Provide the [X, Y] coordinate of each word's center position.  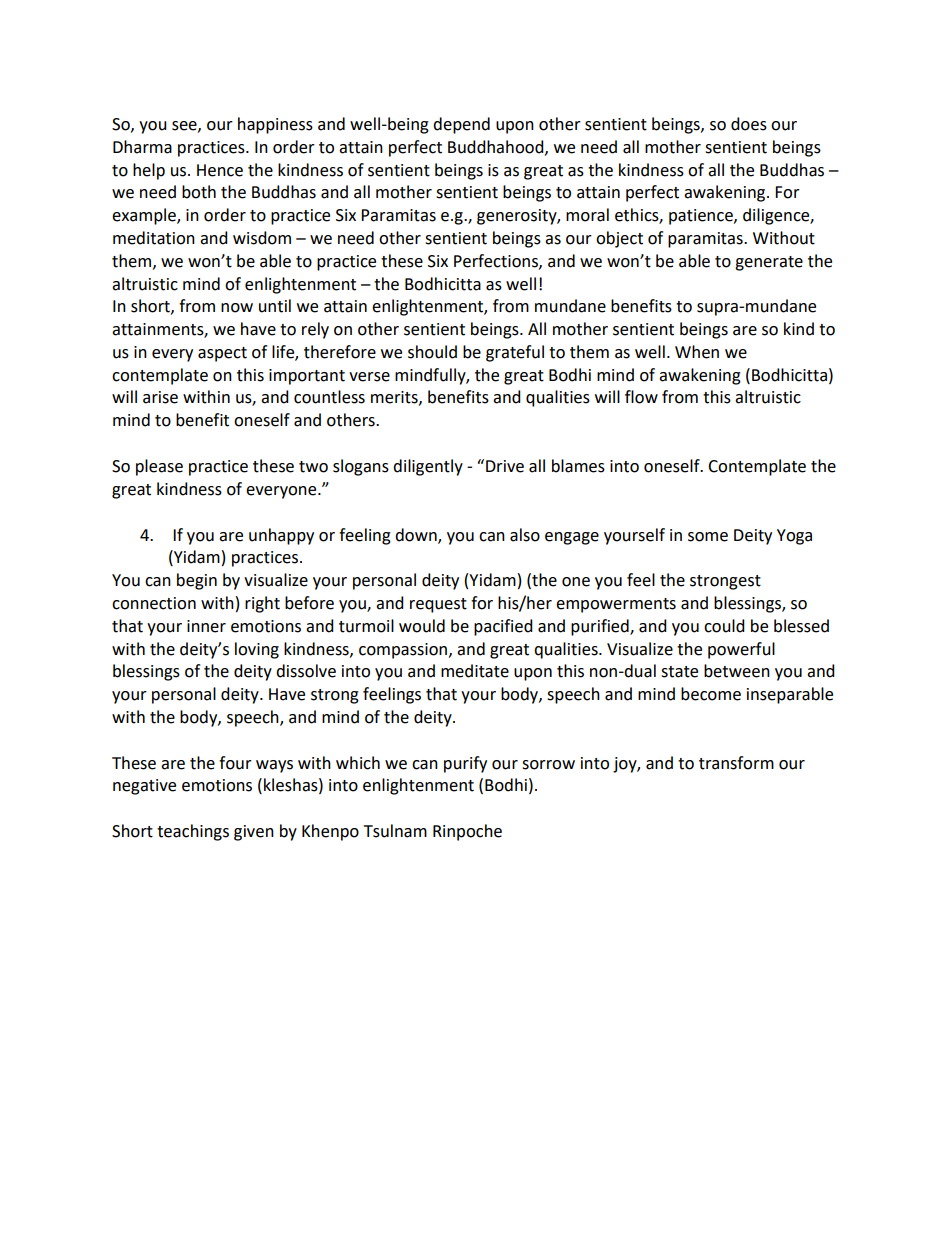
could [724, 626]
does [749, 124]
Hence [220, 170]
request [438, 605]
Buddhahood [497, 147]
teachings [193, 832]
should [432, 352]
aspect [222, 354]
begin [197, 581]
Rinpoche [467, 832]
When [697, 352]
